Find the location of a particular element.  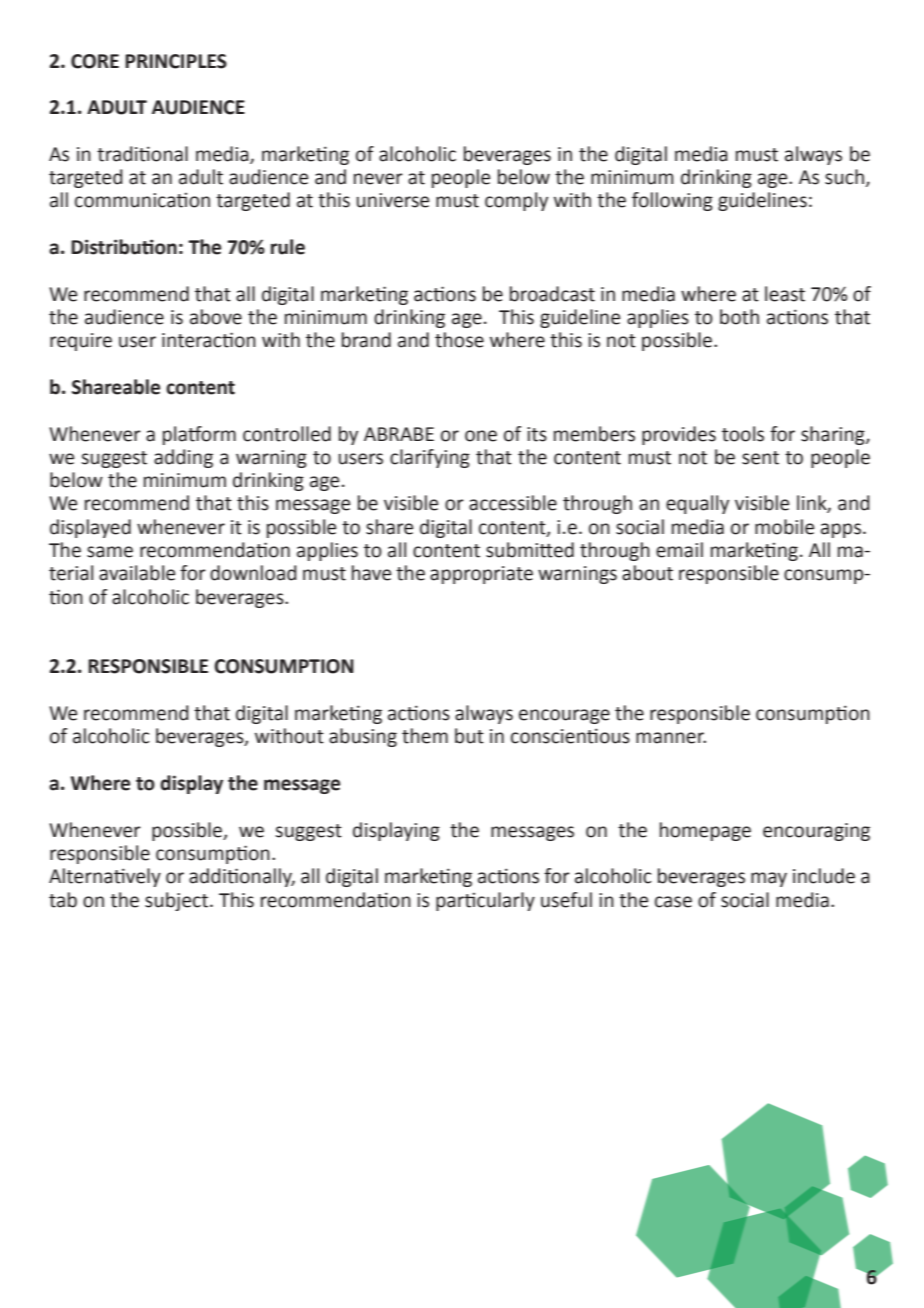

subject is located at coordinates (178, 901).
